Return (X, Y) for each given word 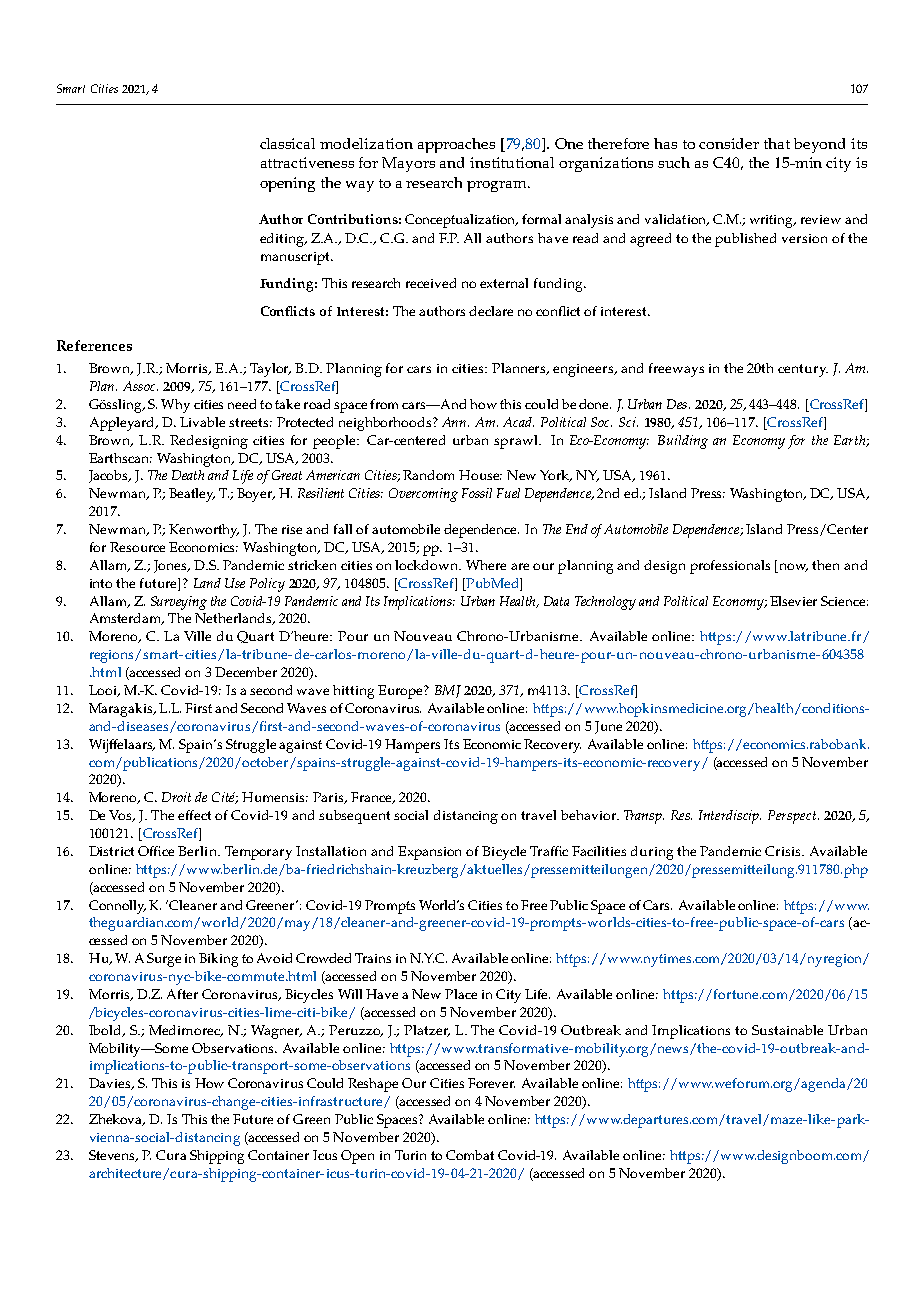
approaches (456, 145)
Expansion (429, 853)
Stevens (113, 1156)
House (480, 475)
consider (729, 143)
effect (194, 815)
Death (188, 475)
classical (287, 143)
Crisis (784, 851)
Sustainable (787, 1030)
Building (683, 442)
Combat (470, 1155)
